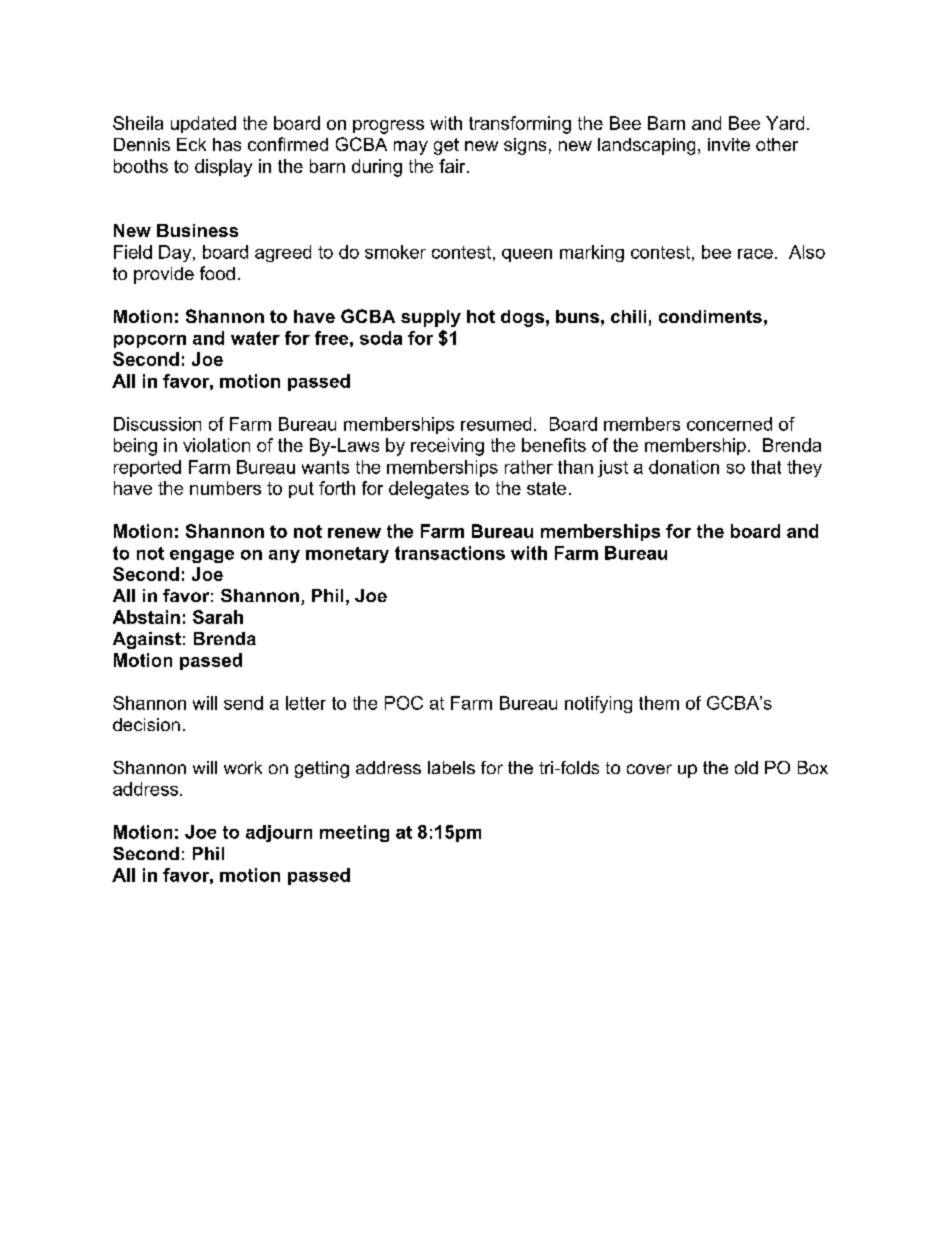 The height and width of the screenshot is (1233, 952). What do you see at coordinates (451, 767) in the screenshot?
I see `labels` at bounding box center [451, 767].
